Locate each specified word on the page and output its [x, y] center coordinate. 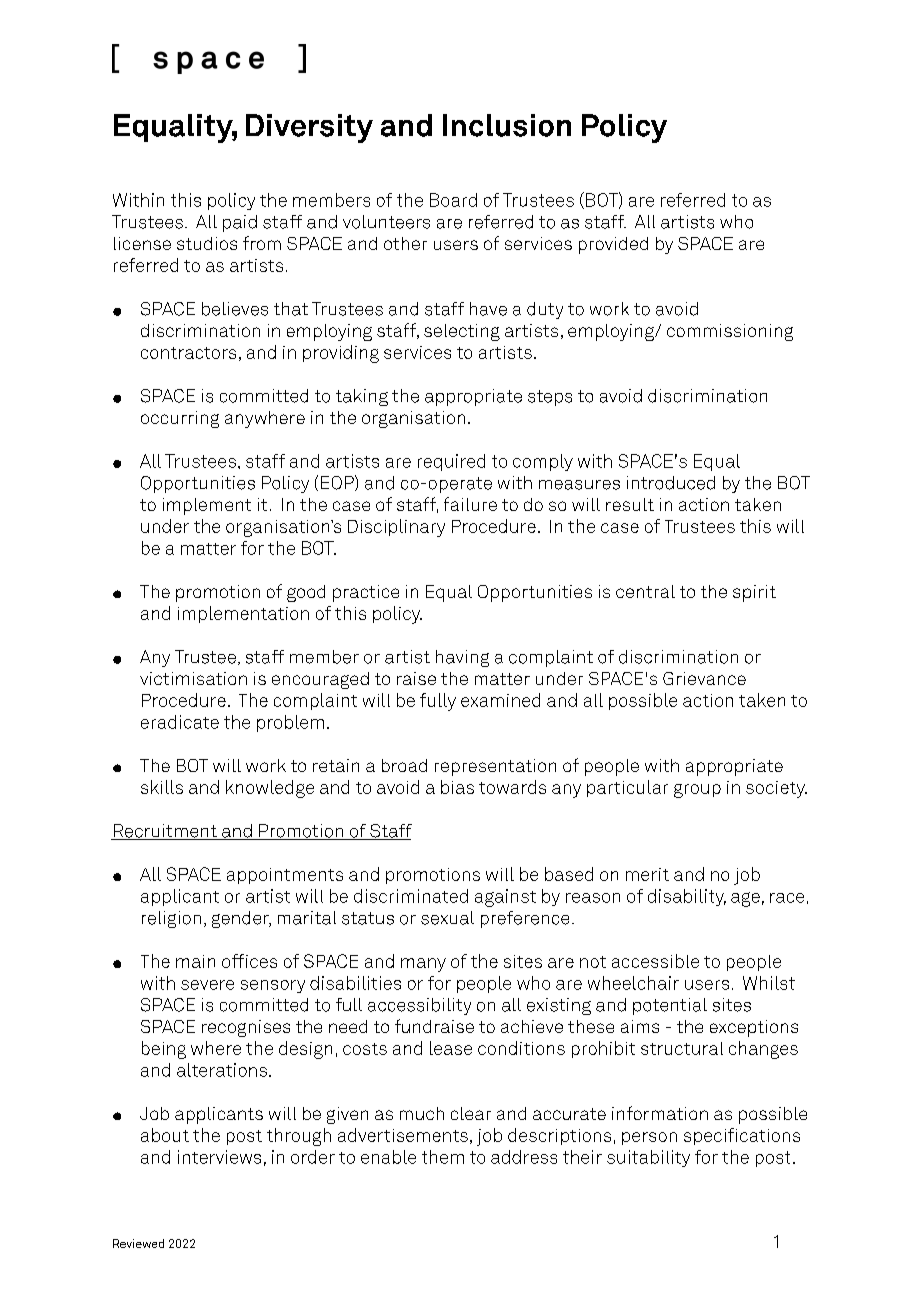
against [505, 898]
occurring [180, 419]
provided [613, 245]
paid [240, 223]
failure [470, 504]
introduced [671, 483]
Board [453, 200]
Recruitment [165, 832]
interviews [219, 1157]
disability [687, 897]
